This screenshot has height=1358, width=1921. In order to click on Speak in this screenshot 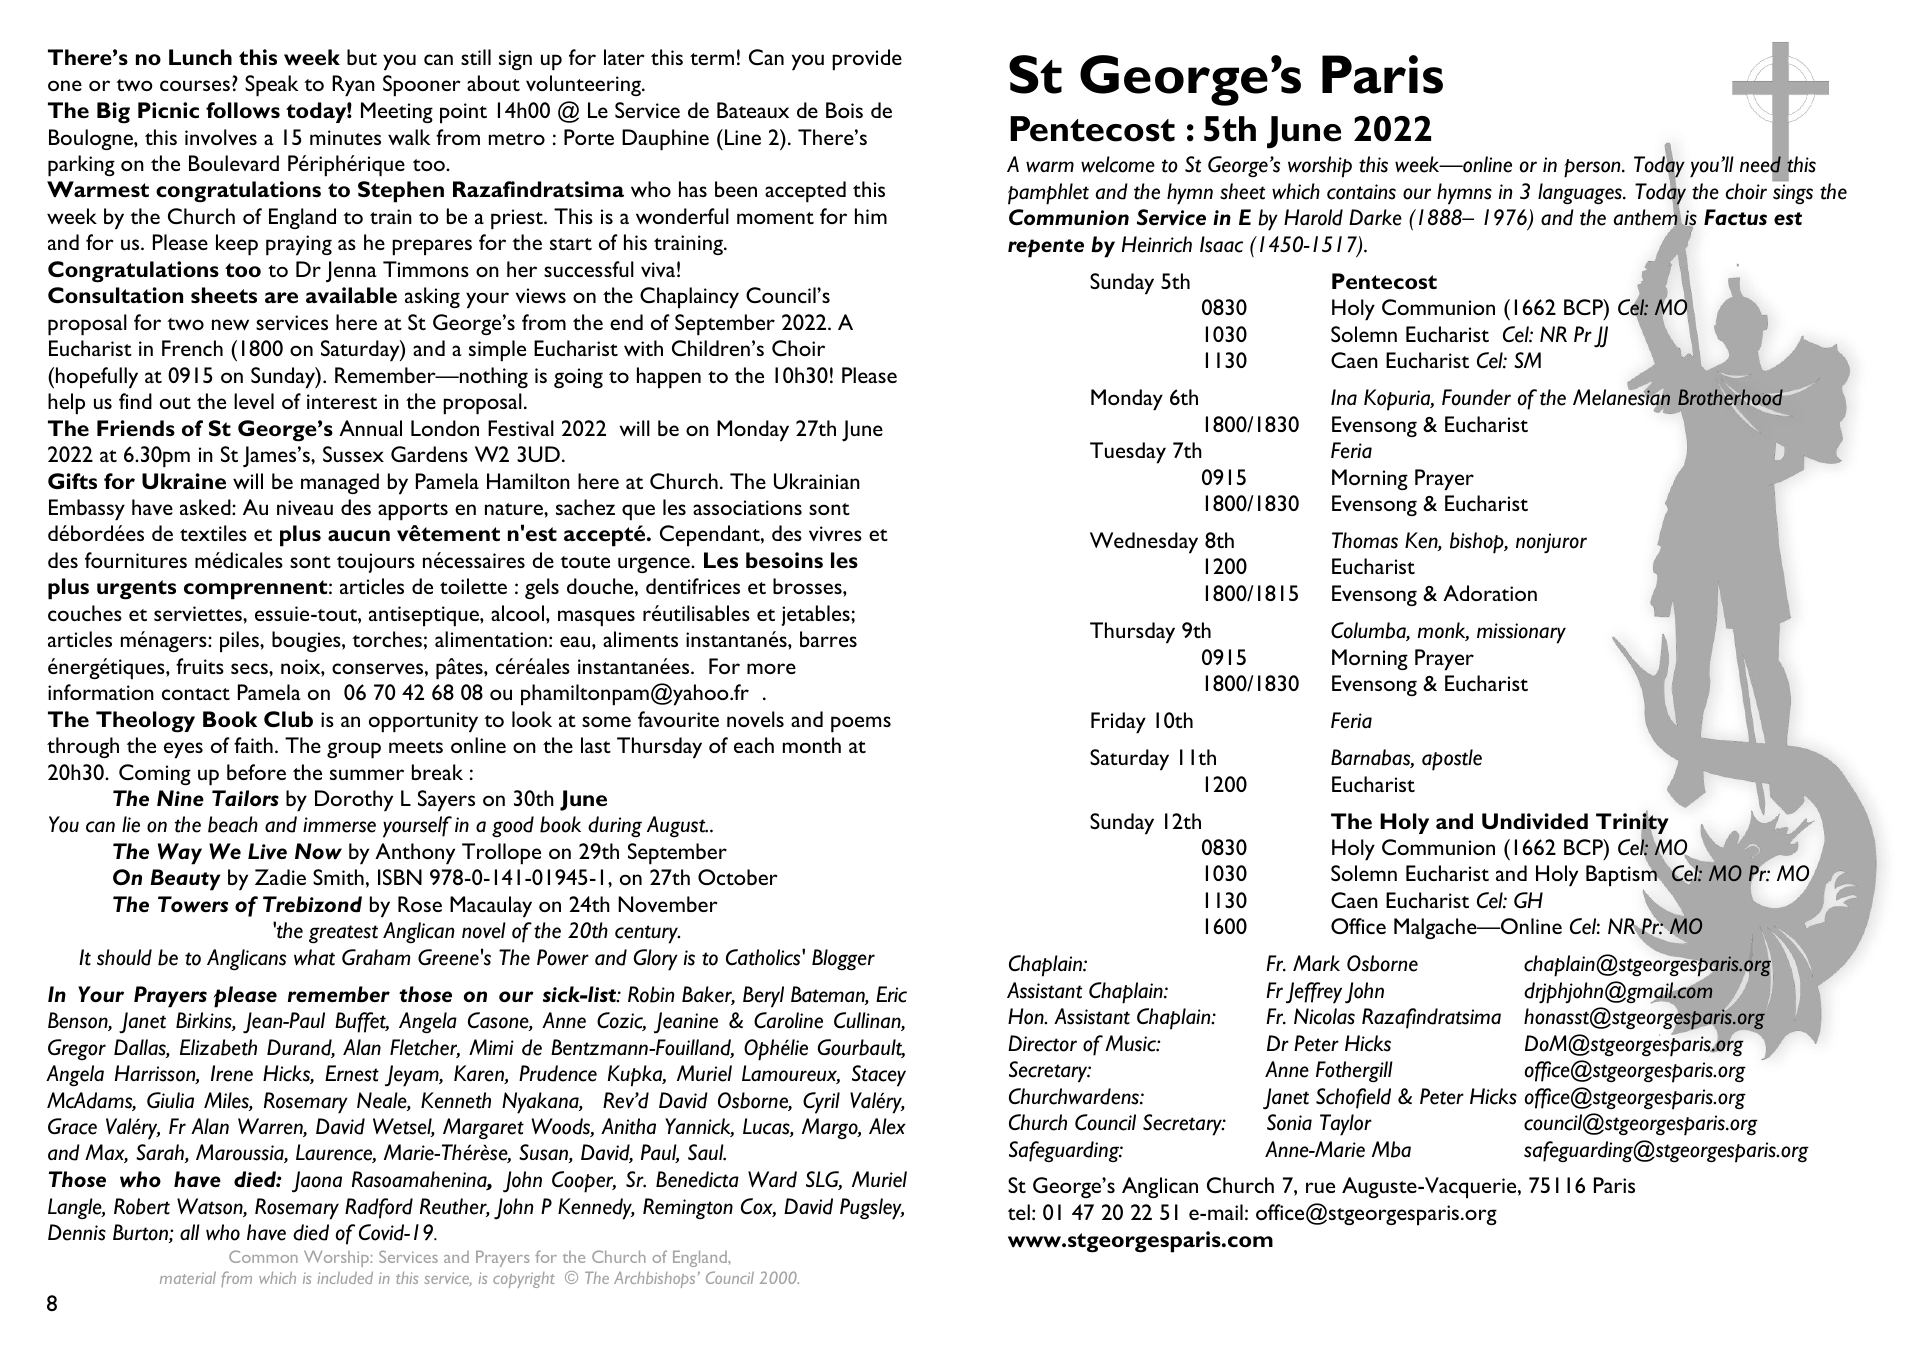, I will do `click(271, 86)`.
